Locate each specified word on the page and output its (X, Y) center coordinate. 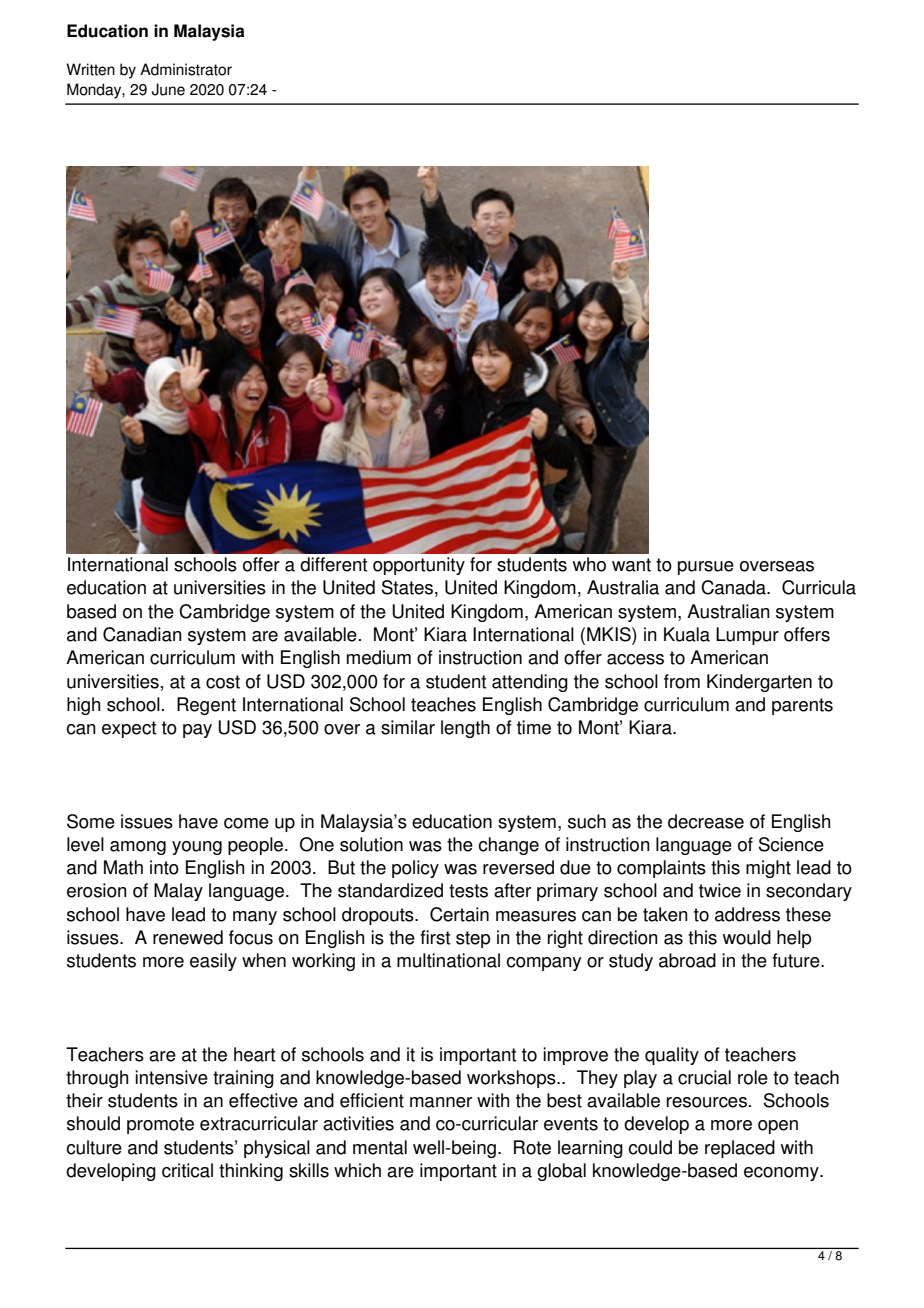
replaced (740, 1149)
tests (468, 891)
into (164, 867)
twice (720, 890)
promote (160, 1125)
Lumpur (747, 636)
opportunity (419, 566)
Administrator (186, 69)
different (333, 564)
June (168, 89)
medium (379, 657)
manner (441, 1102)
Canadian (142, 634)
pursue (706, 568)
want (631, 565)
